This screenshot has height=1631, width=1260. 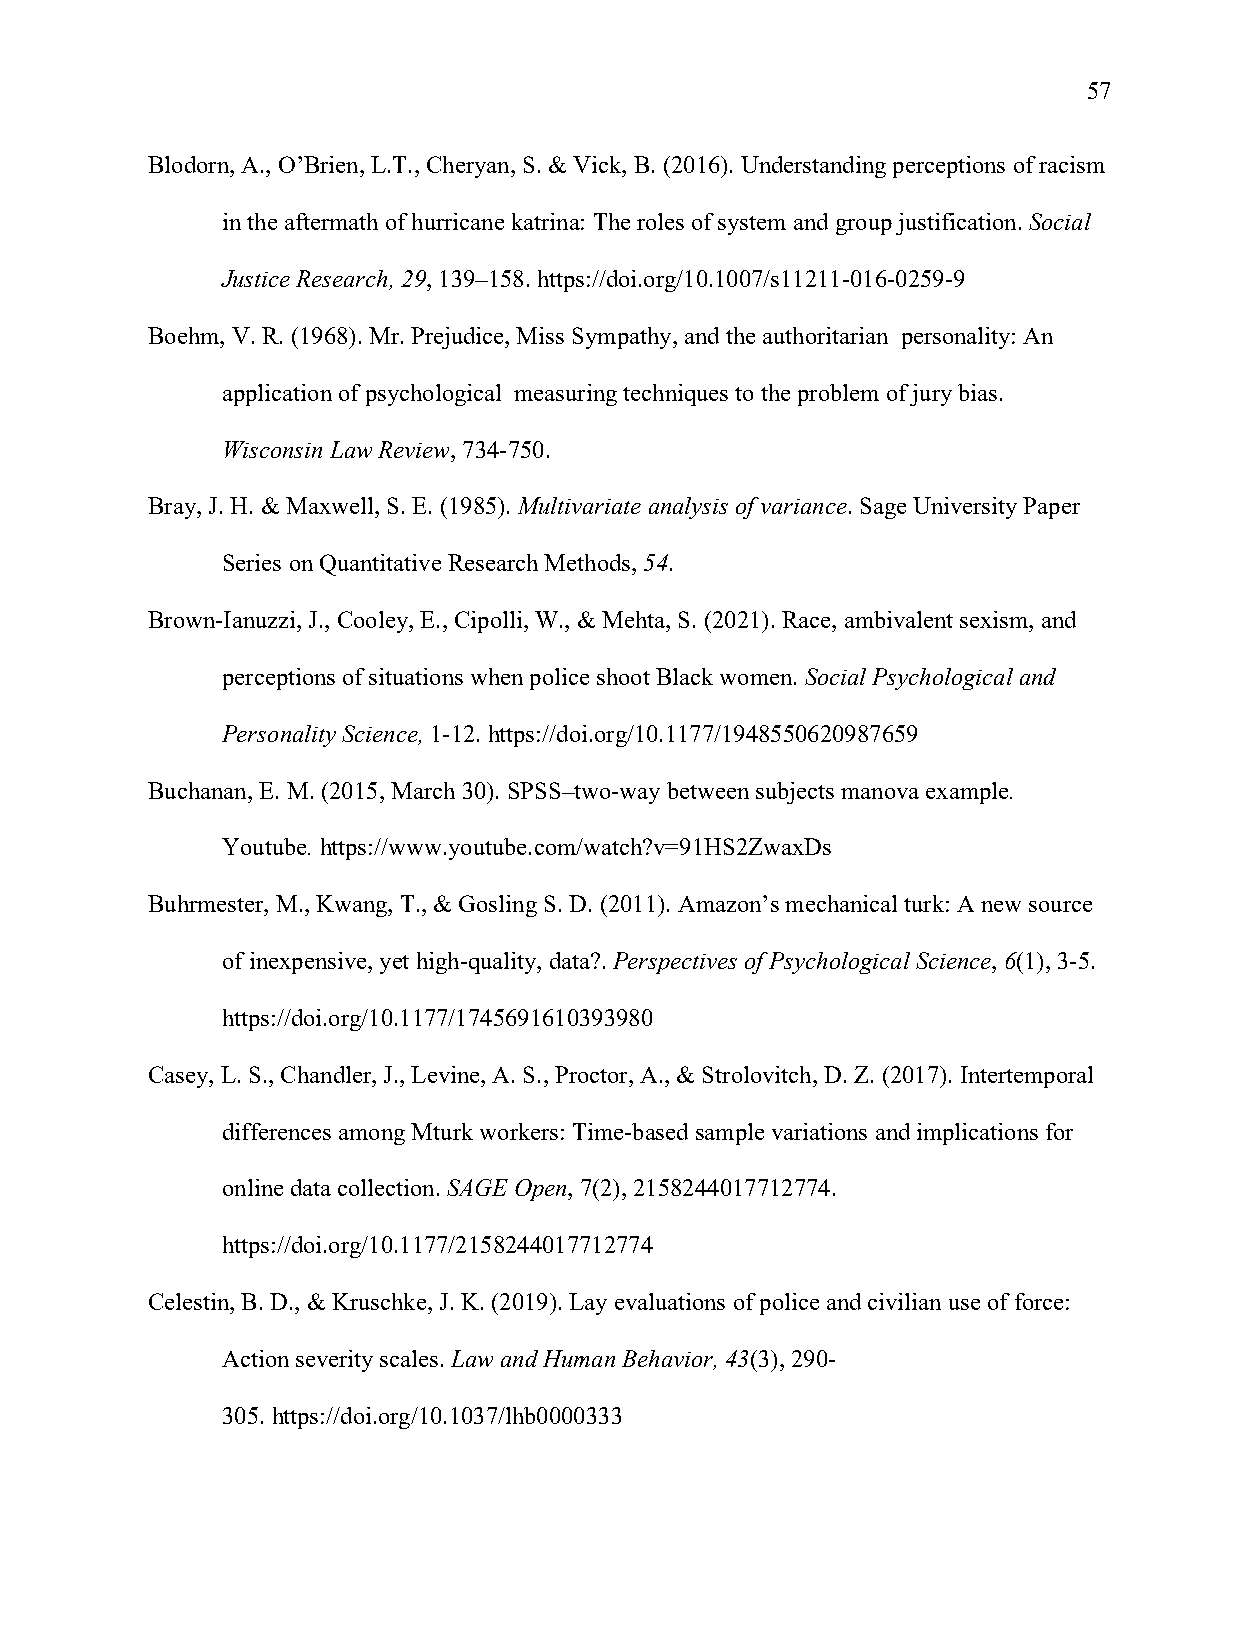 What do you see at coordinates (708, 790) in the screenshot?
I see `between` at bounding box center [708, 790].
